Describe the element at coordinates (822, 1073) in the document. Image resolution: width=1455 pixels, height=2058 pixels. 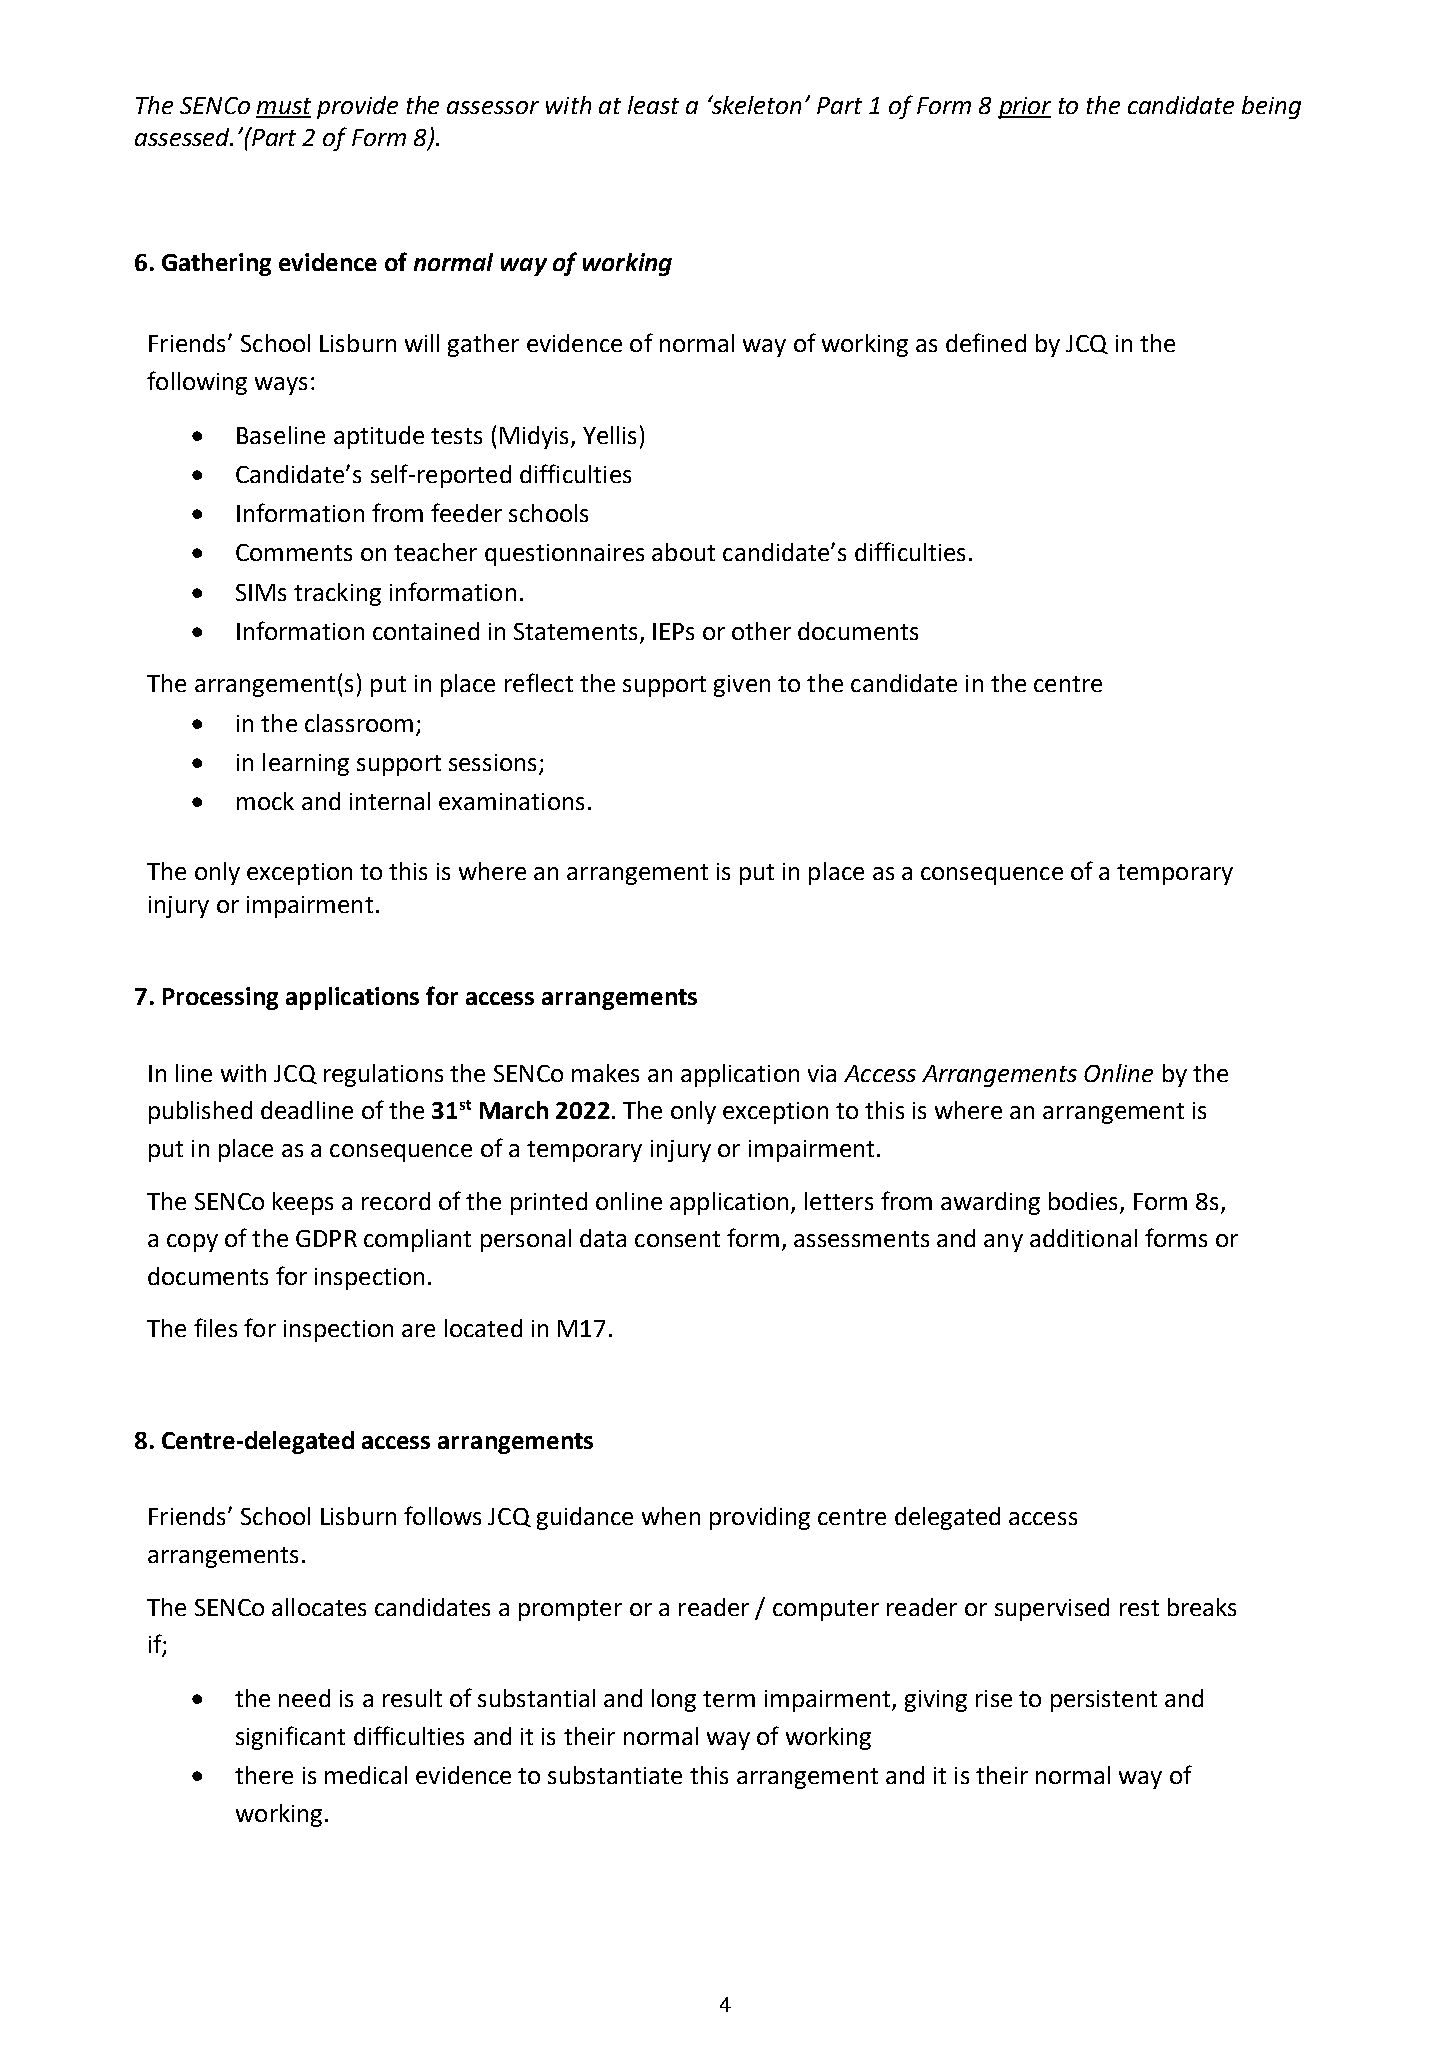
I see `via` at that location.
